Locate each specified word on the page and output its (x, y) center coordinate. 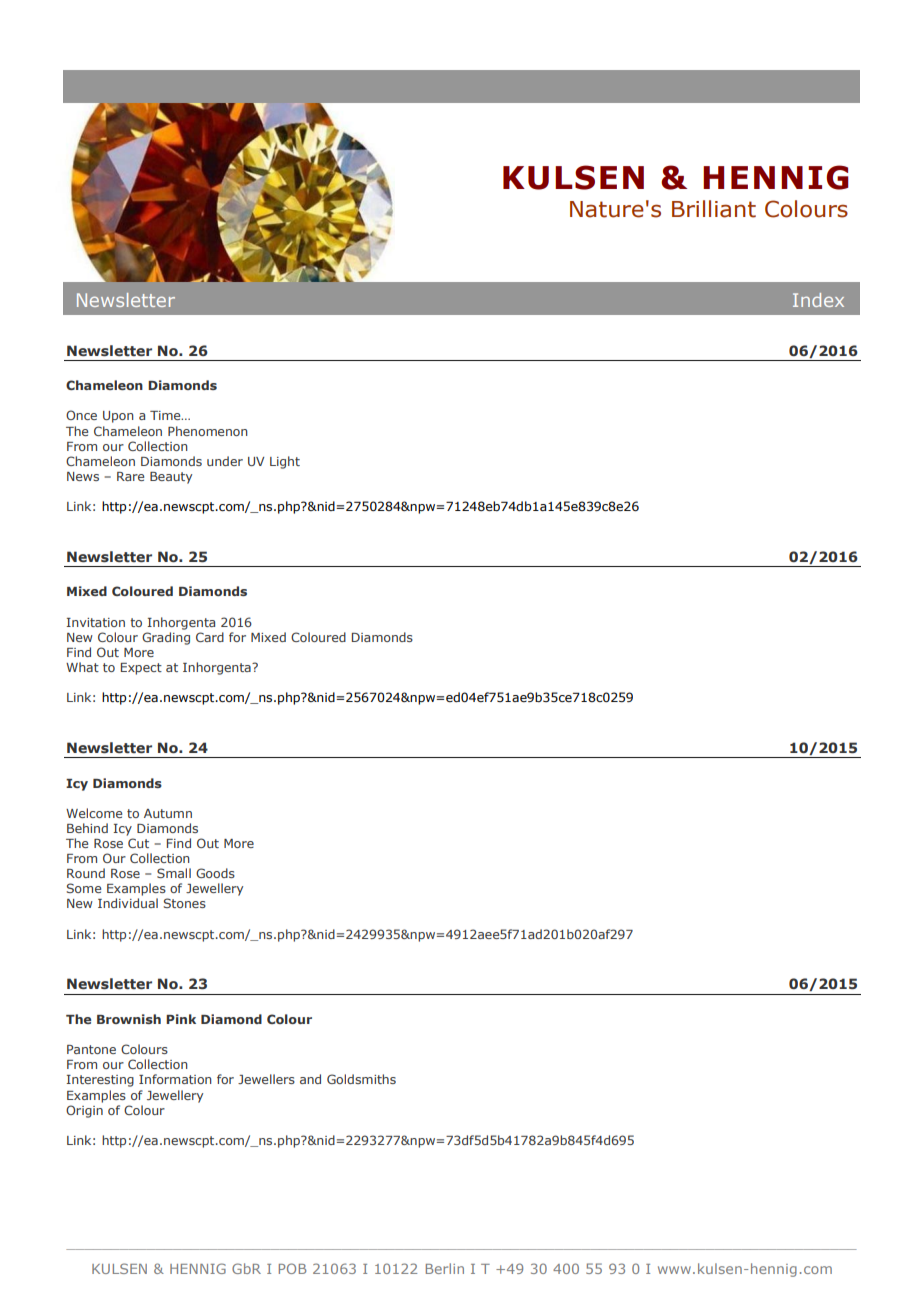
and (310, 1079)
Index (818, 300)
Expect (141, 669)
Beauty (171, 478)
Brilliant (714, 209)
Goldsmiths (361, 1079)
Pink (181, 1019)
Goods (215, 873)
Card (210, 637)
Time (166, 415)
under (225, 461)
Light (285, 462)
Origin (84, 1111)
